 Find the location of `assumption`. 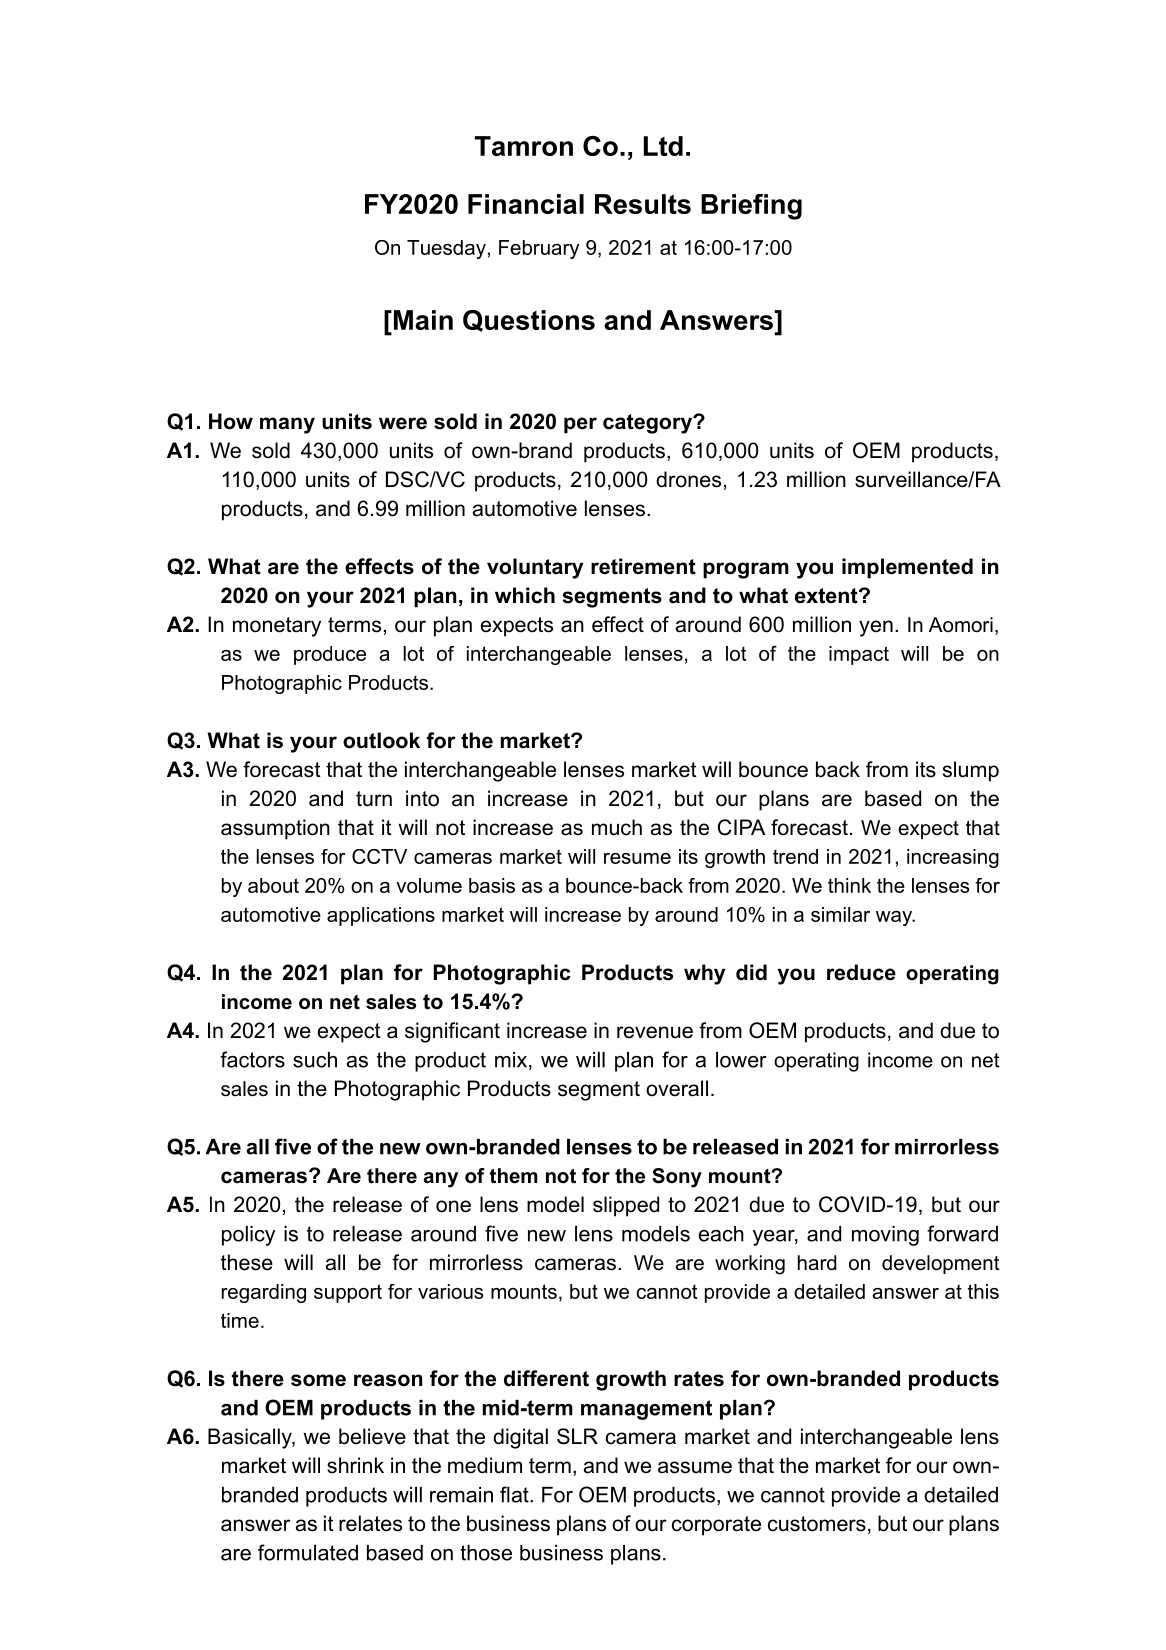

assumption is located at coordinates (275, 829).
